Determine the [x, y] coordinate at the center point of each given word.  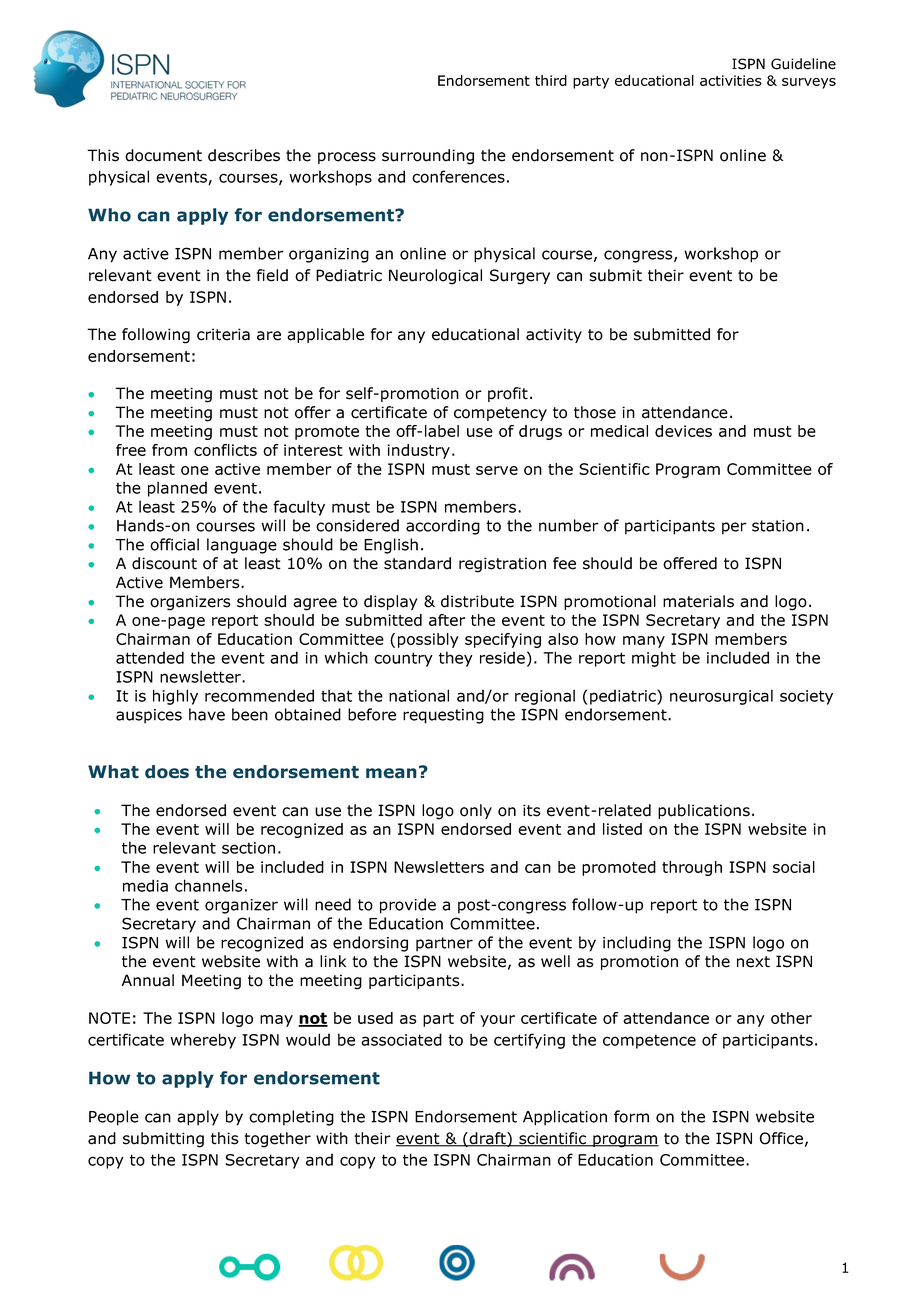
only [476, 811]
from [169, 450]
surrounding [428, 157]
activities [731, 80]
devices [683, 431]
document [163, 155]
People [114, 1118]
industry [418, 451]
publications [704, 811]
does [167, 772]
